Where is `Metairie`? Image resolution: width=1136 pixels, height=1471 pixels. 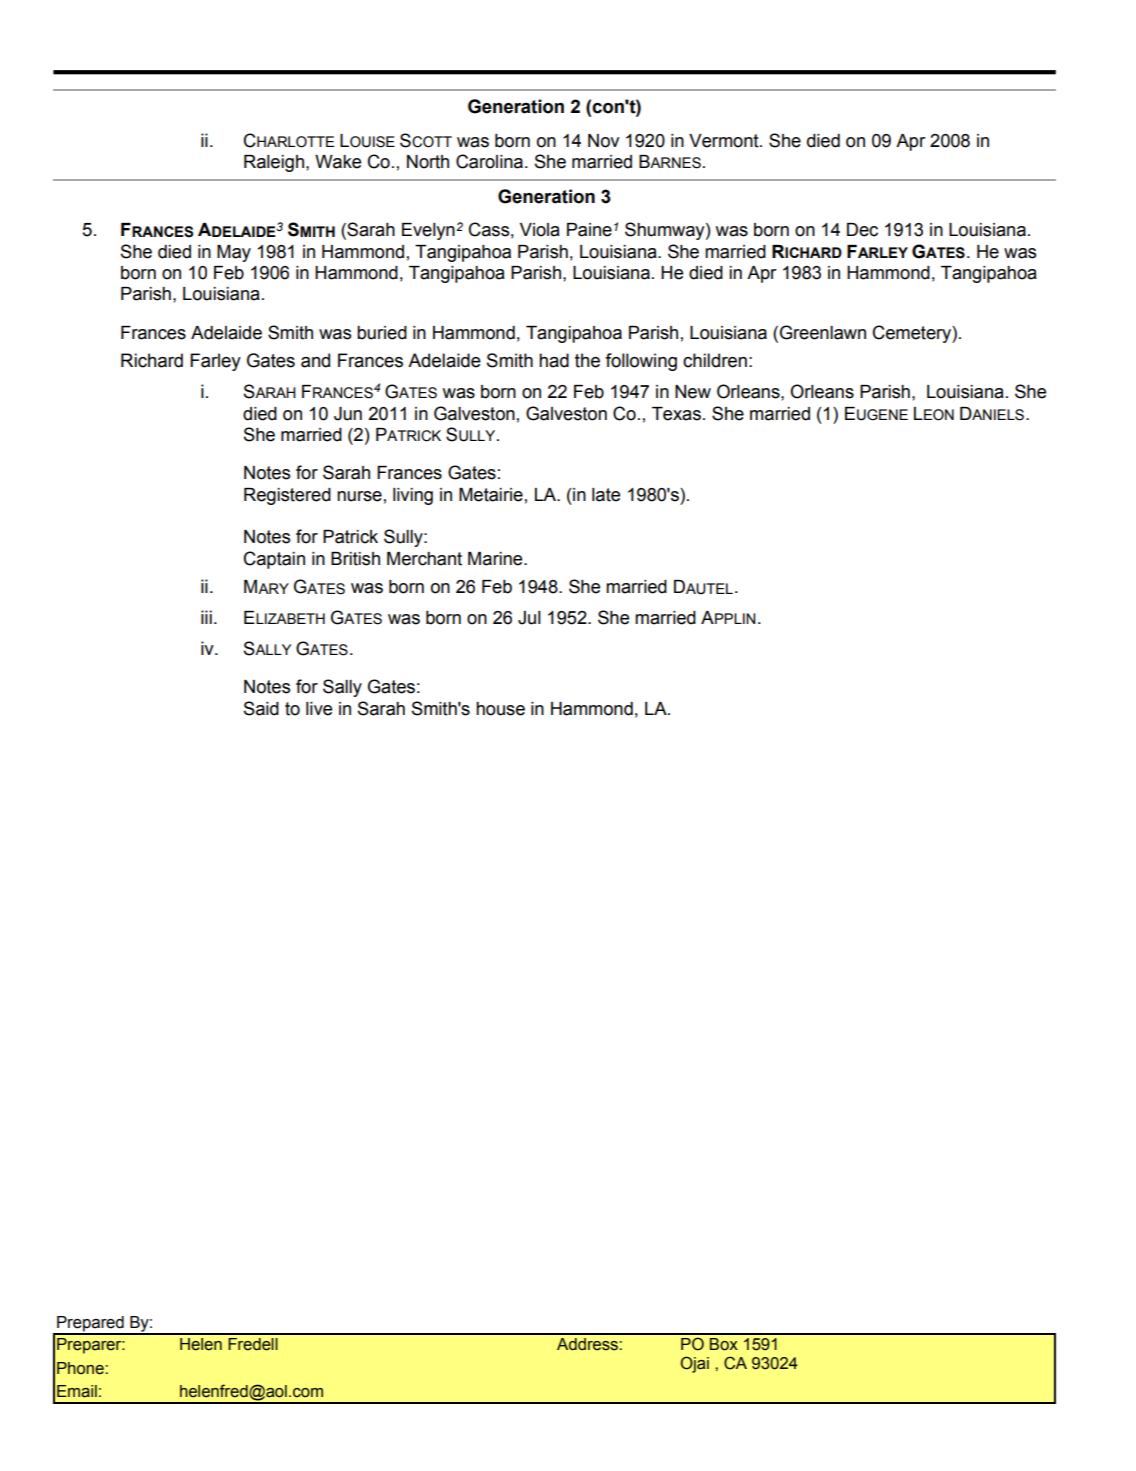 Metairie is located at coordinates (491, 495).
